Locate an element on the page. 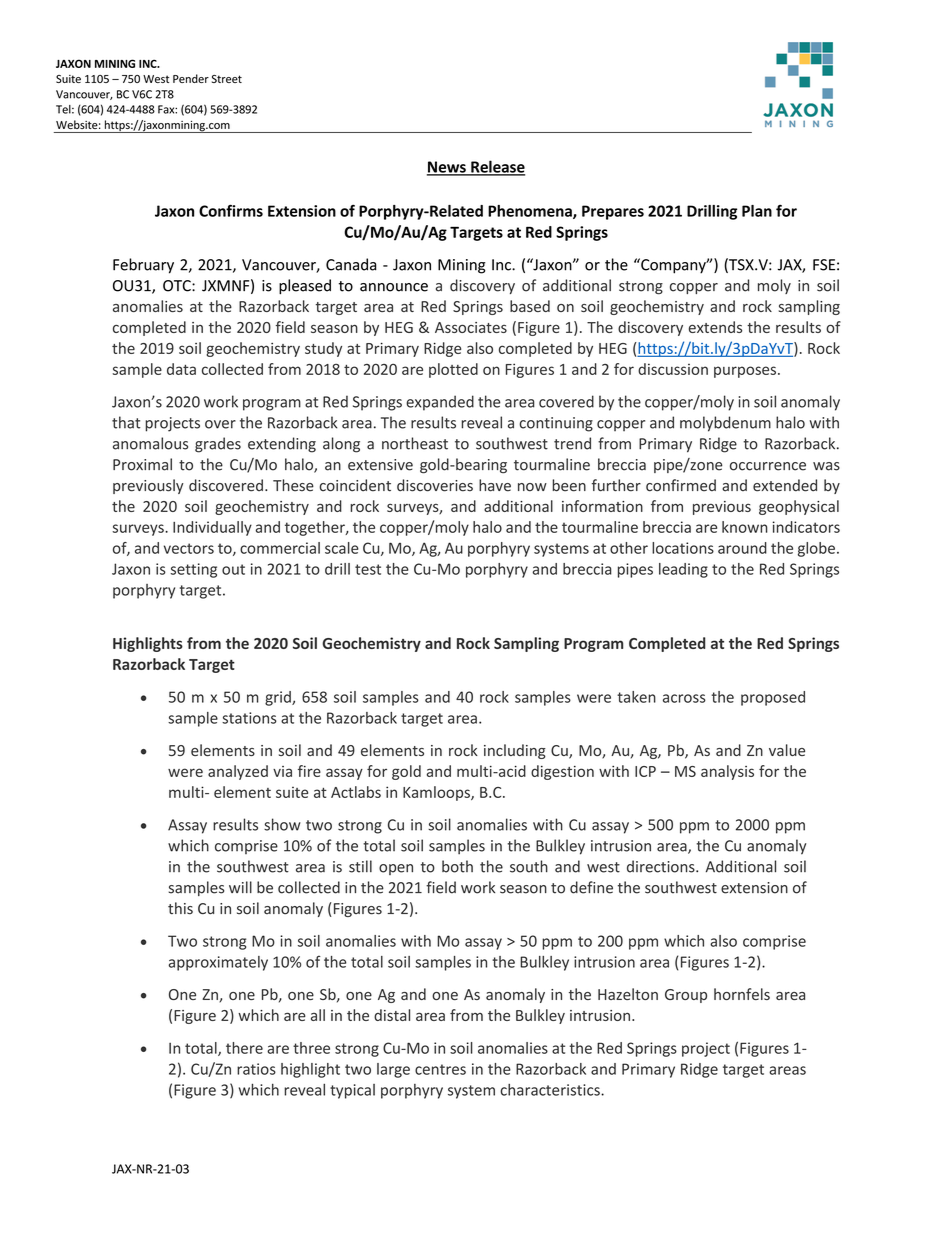 The width and height of the page is (952, 1233). Release is located at coordinates (497, 167).
